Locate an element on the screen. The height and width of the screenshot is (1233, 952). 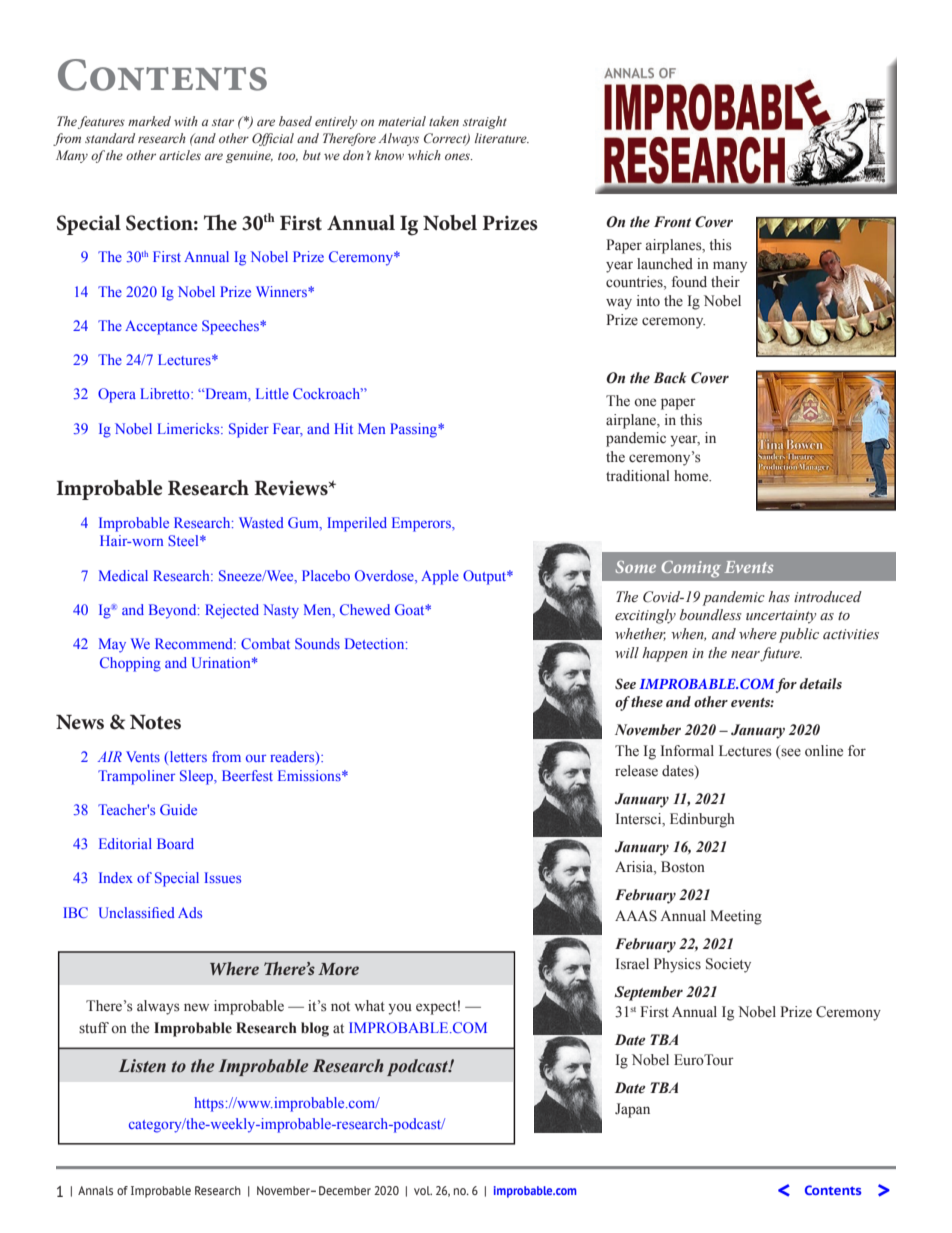
Guide is located at coordinates (178, 809).
